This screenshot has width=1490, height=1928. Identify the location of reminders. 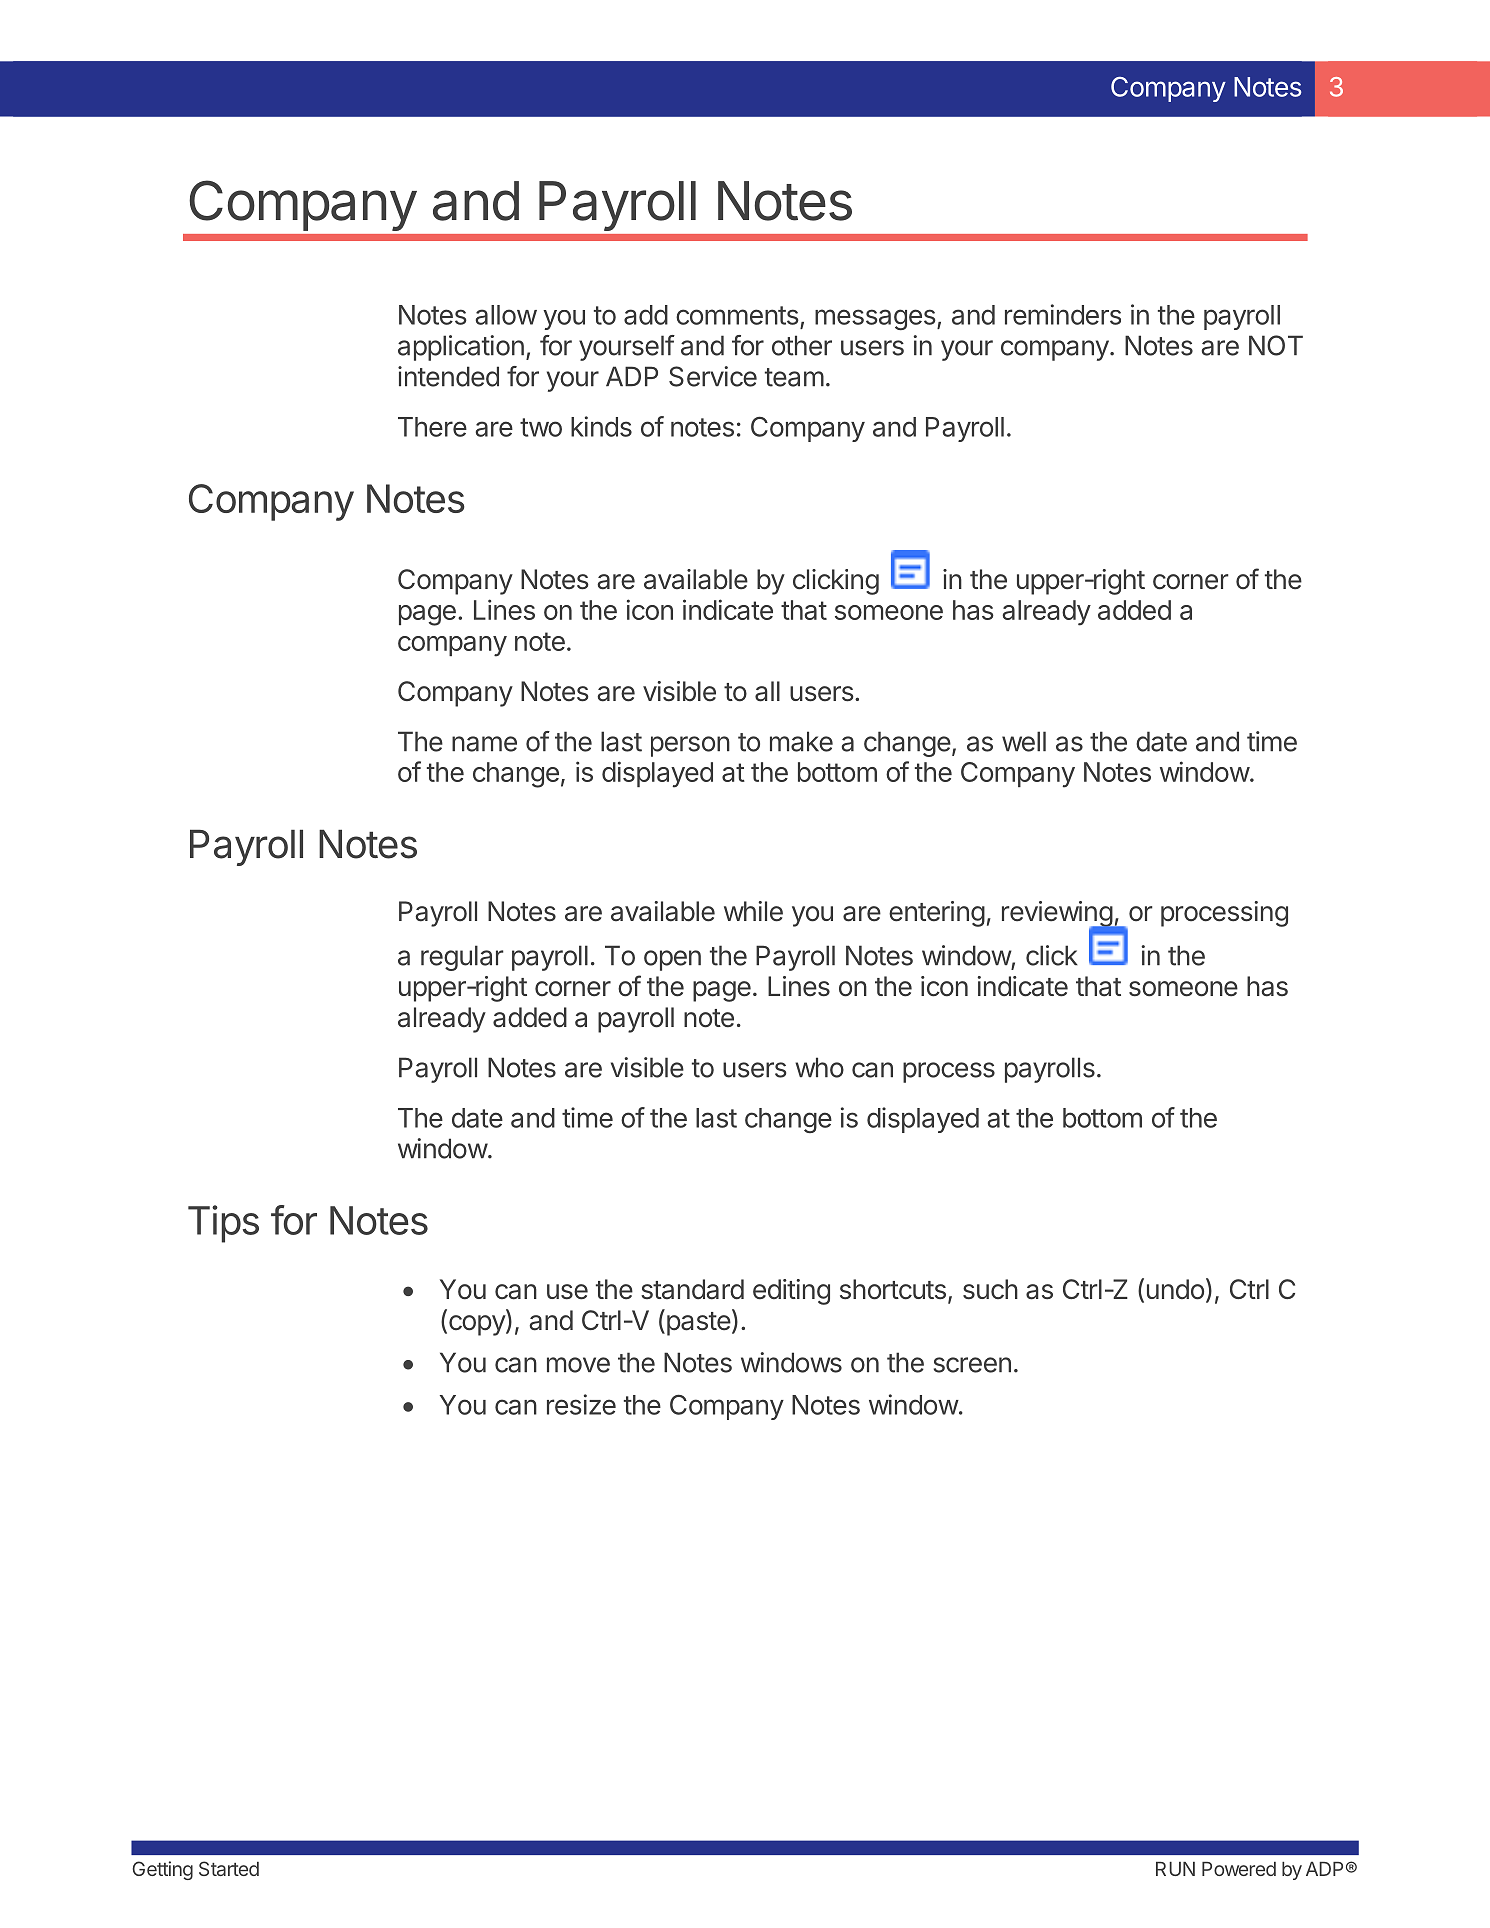
(1063, 314).
